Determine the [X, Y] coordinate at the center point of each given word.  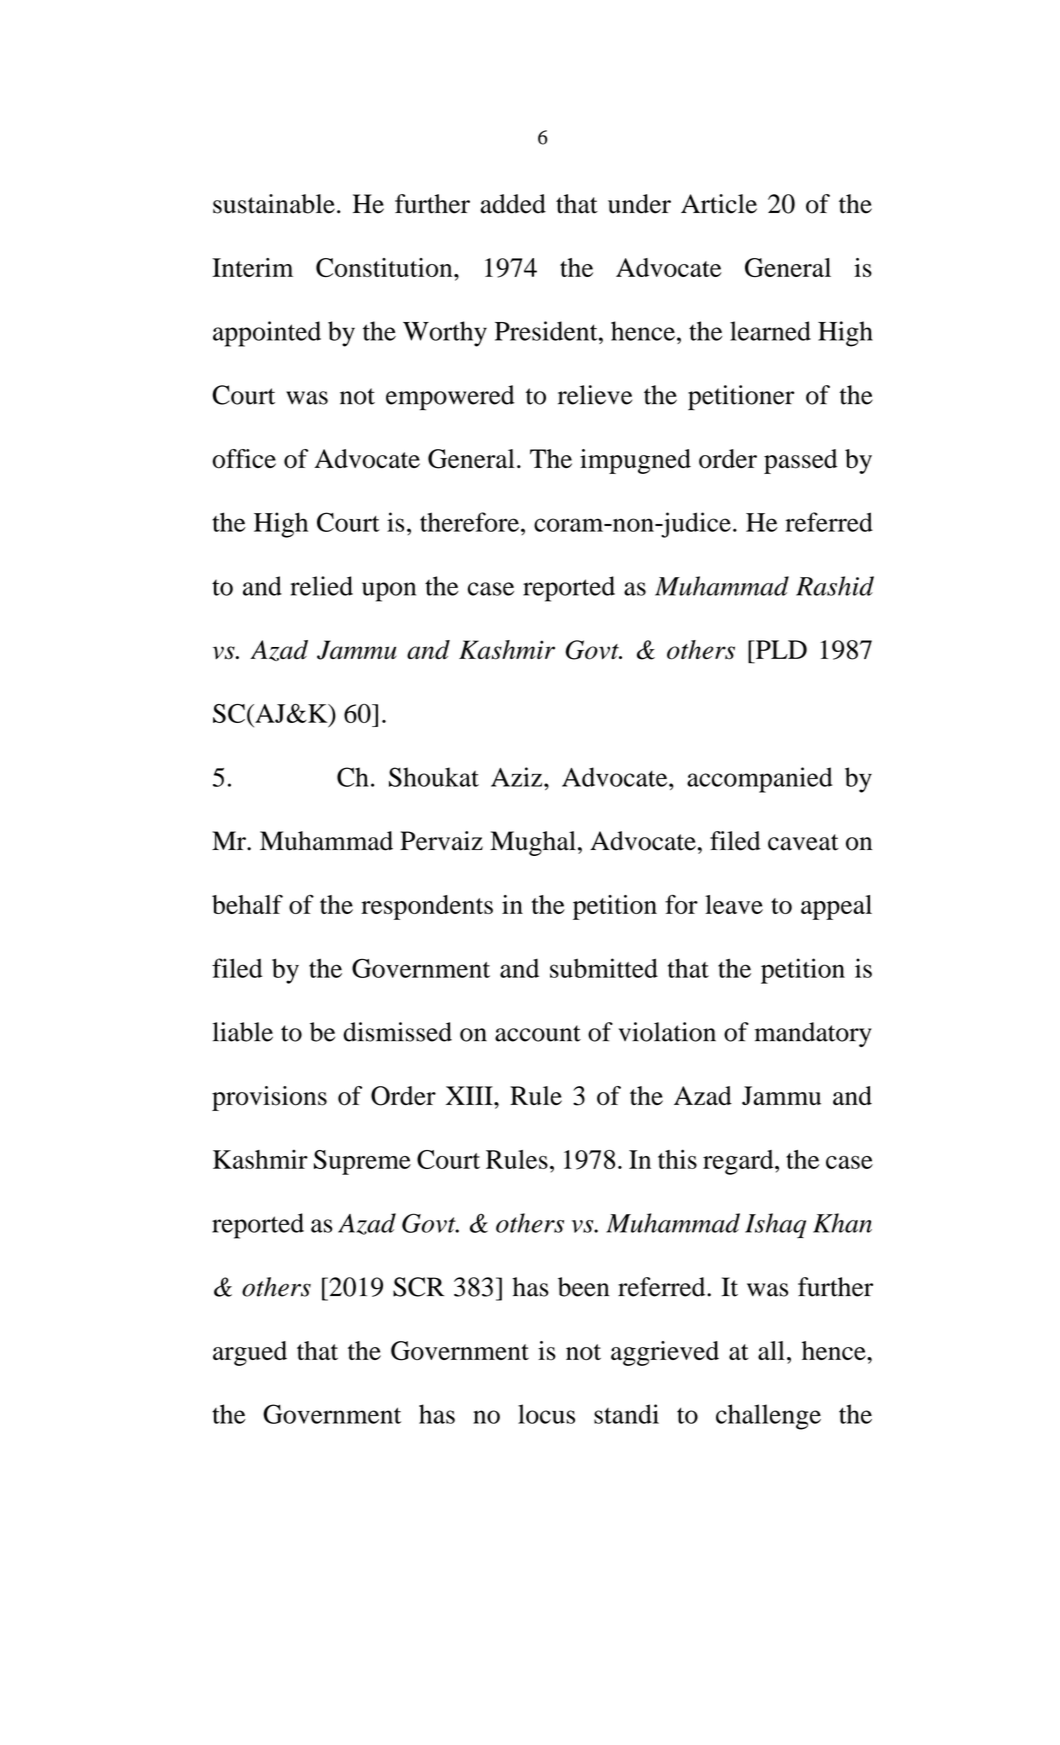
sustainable [274, 204]
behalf [247, 904]
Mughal [533, 843]
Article [719, 204]
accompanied [759, 780]
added [513, 204]
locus [546, 1414]
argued [250, 1353]
